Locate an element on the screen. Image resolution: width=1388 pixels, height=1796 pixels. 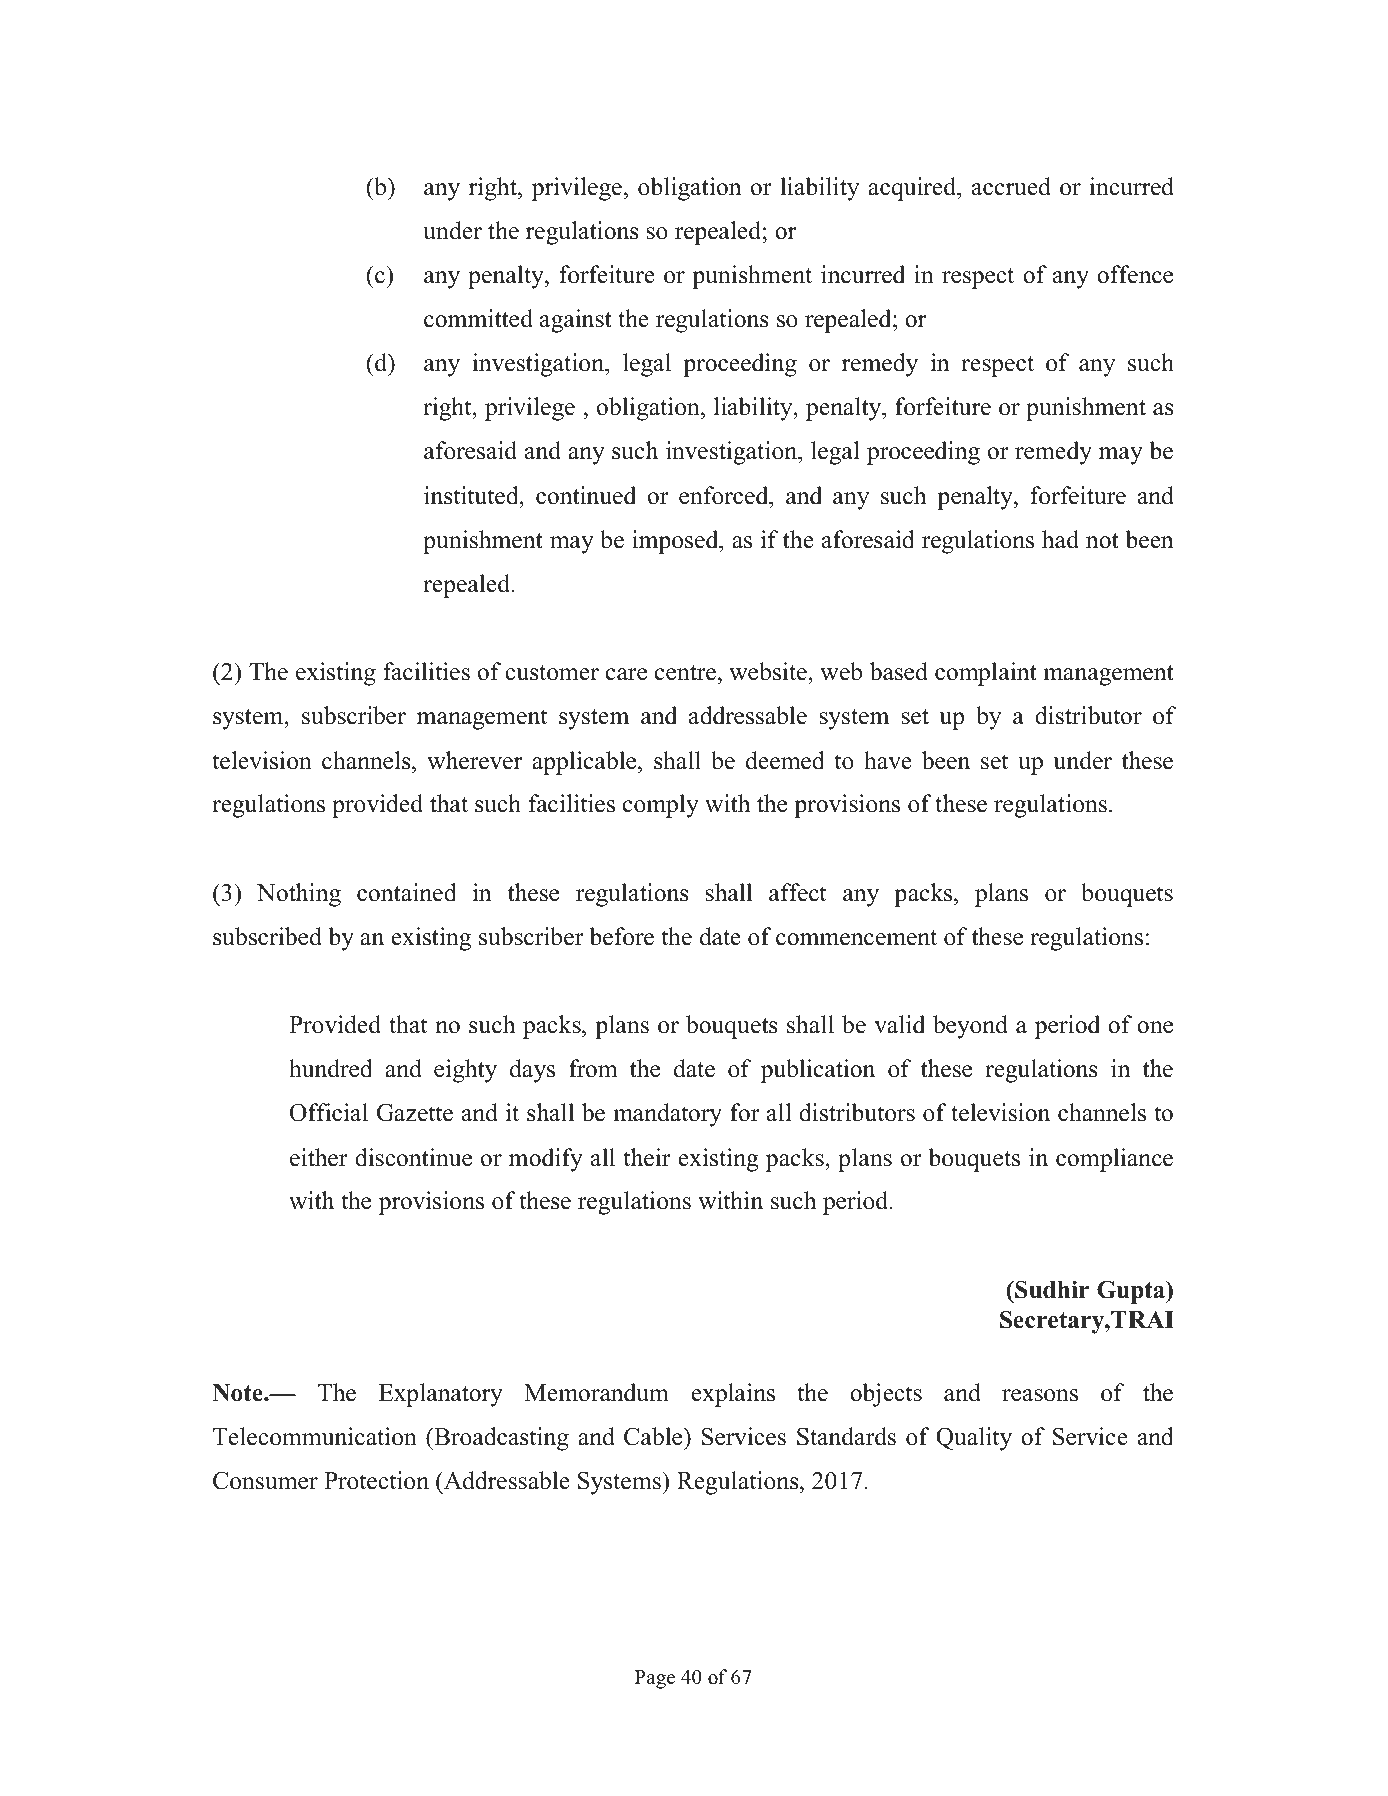
accrued is located at coordinates (1011, 186).
